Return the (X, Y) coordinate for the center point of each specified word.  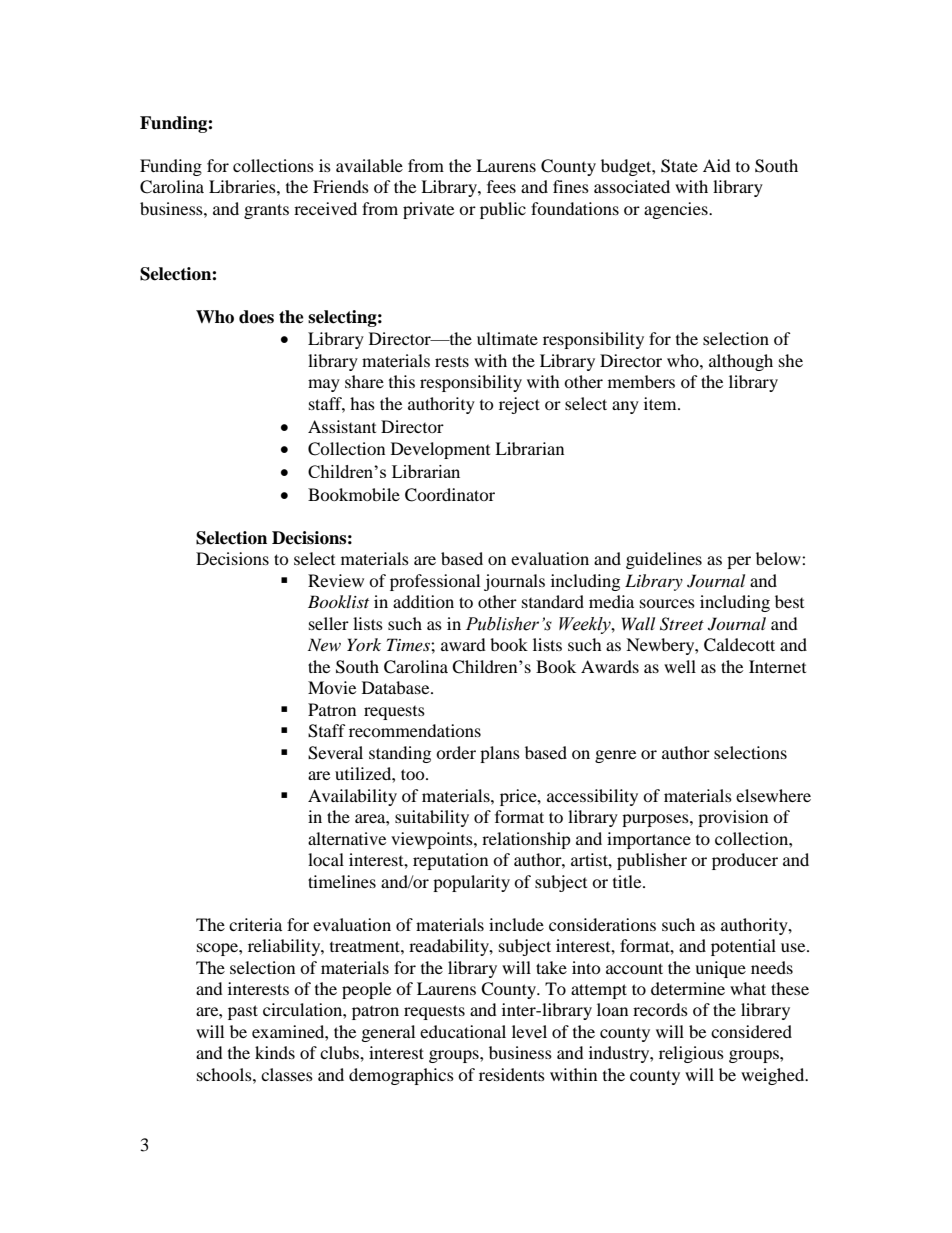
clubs (340, 1052)
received (325, 208)
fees (501, 186)
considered (751, 1031)
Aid (717, 165)
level (529, 1031)
